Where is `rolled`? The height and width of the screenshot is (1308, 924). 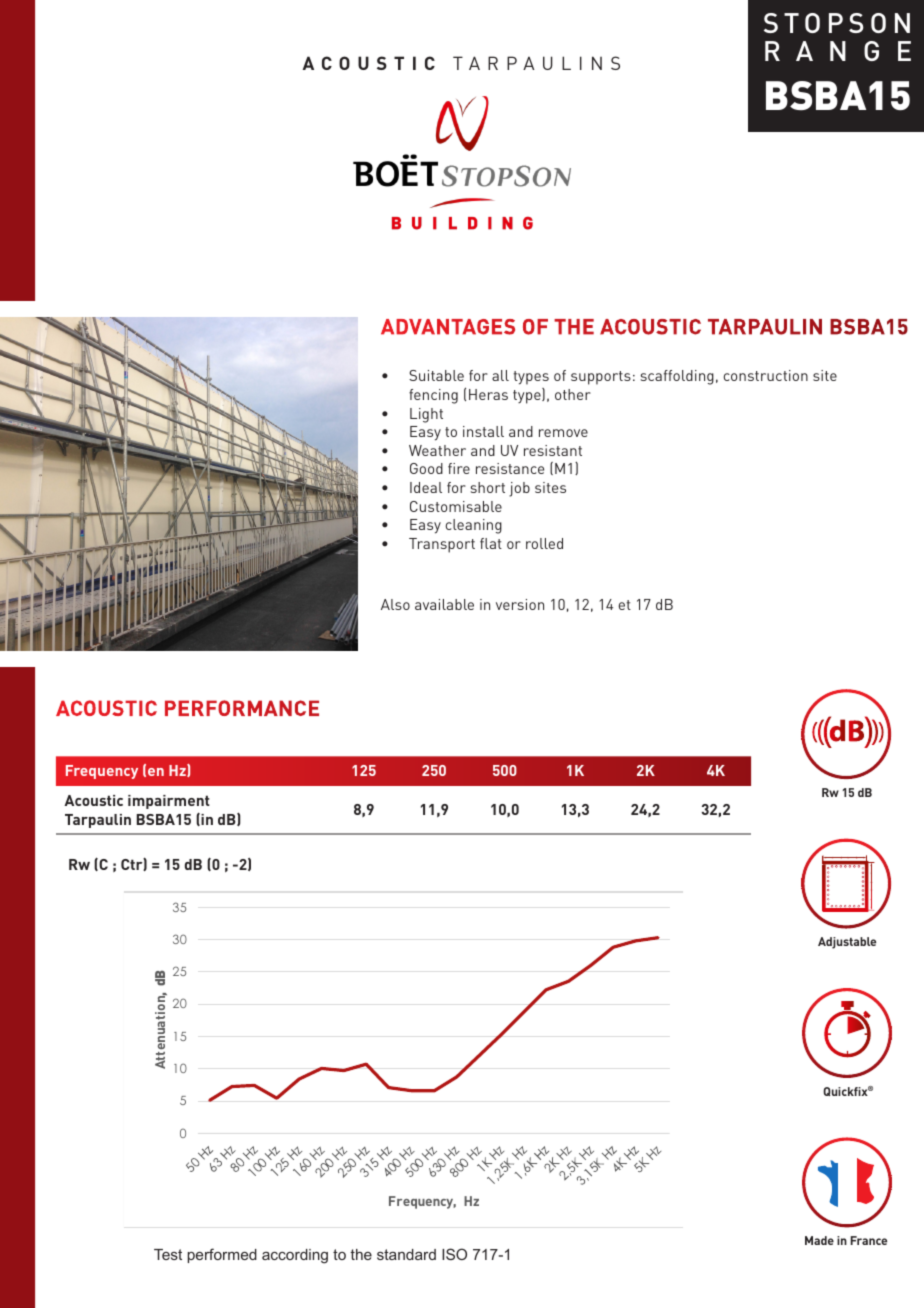 rolled is located at coordinates (544, 543).
